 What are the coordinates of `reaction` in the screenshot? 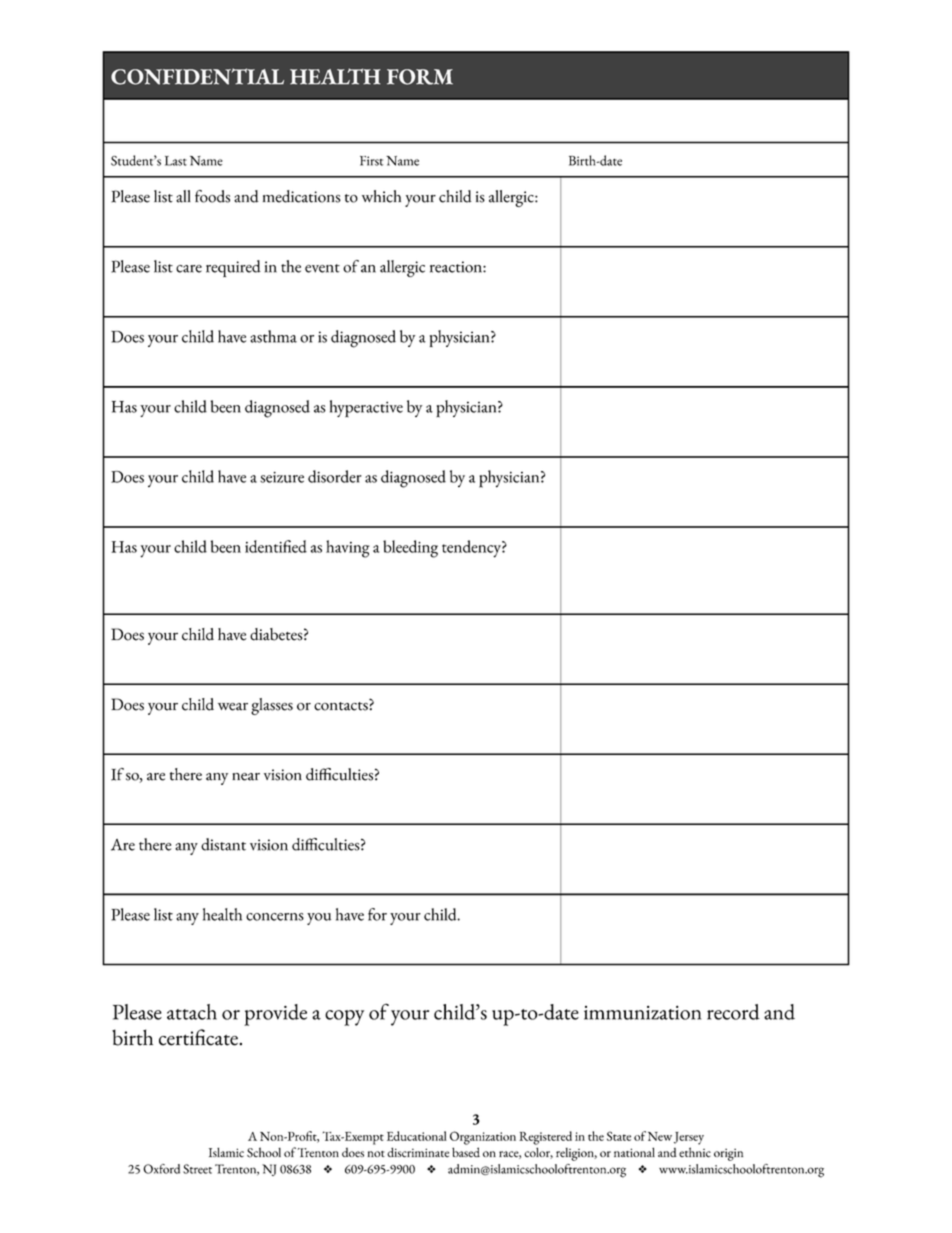 It's located at (457, 267).
